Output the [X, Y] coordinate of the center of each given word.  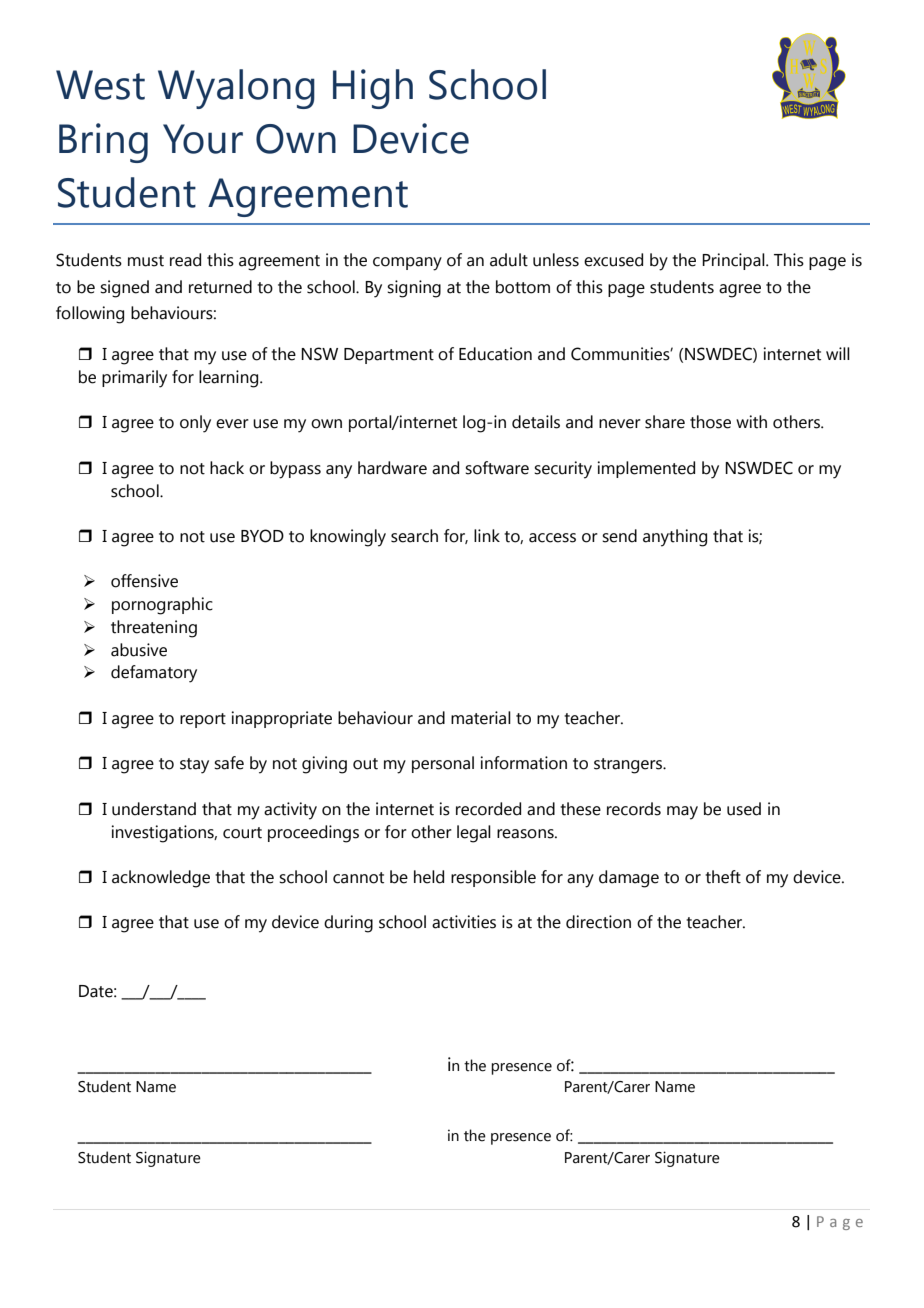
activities [464, 922]
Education [495, 354]
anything [675, 538]
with [751, 422]
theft [723, 877]
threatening [154, 629]
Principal [734, 261]
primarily [134, 379]
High [373, 89]
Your [203, 139]
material [481, 718]
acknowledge [161, 879]
